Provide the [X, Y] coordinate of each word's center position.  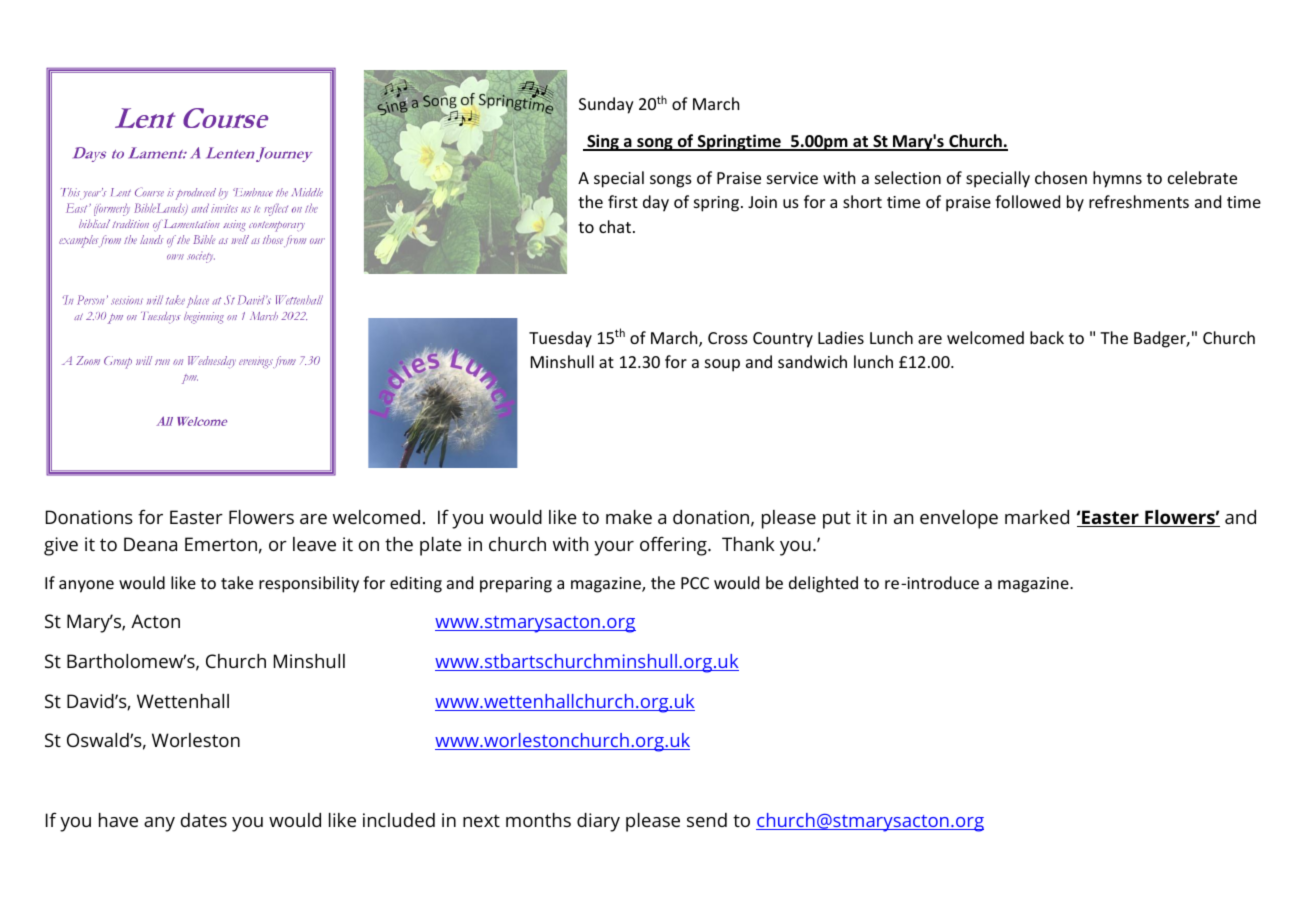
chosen [1061, 177]
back [1047, 337]
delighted [823, 584]
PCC [695, 583]
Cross [728, 338]
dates [204, 820]
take [237, 582]
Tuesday [560, 339]
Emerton [221, 544]
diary [598, 822]
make [629, 517]
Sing [603, 142]
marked [1037, 517]
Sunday [606, 105]
